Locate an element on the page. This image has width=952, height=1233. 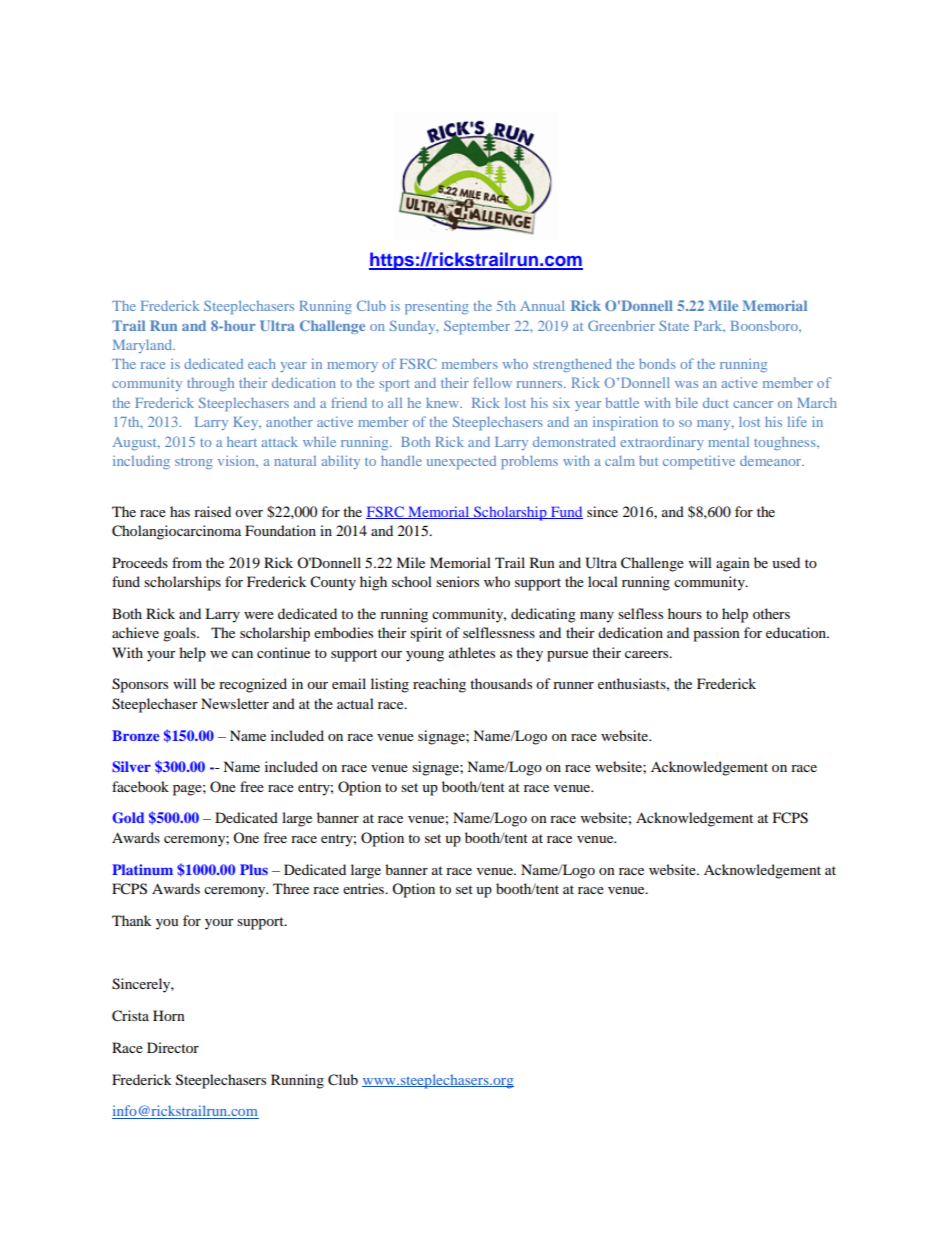
September is located at coordinates (477, 327).
